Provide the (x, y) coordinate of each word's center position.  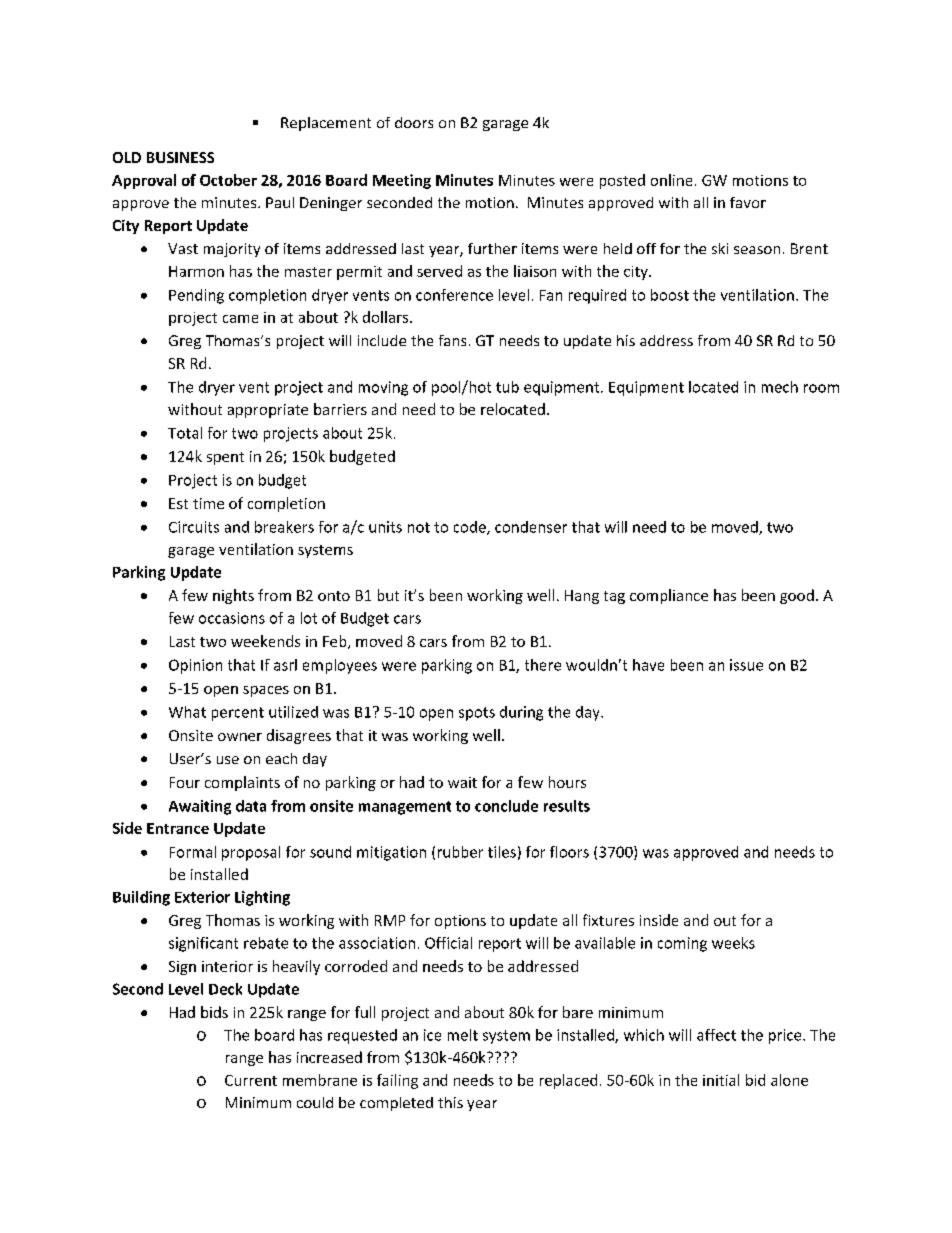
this (450, 1102)
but (388, 595)
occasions (232, 618)
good (797, 596)
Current (251, 1080)
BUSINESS (180, 157)
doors (414, 122)
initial (721, 1080)
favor (748, 202)
